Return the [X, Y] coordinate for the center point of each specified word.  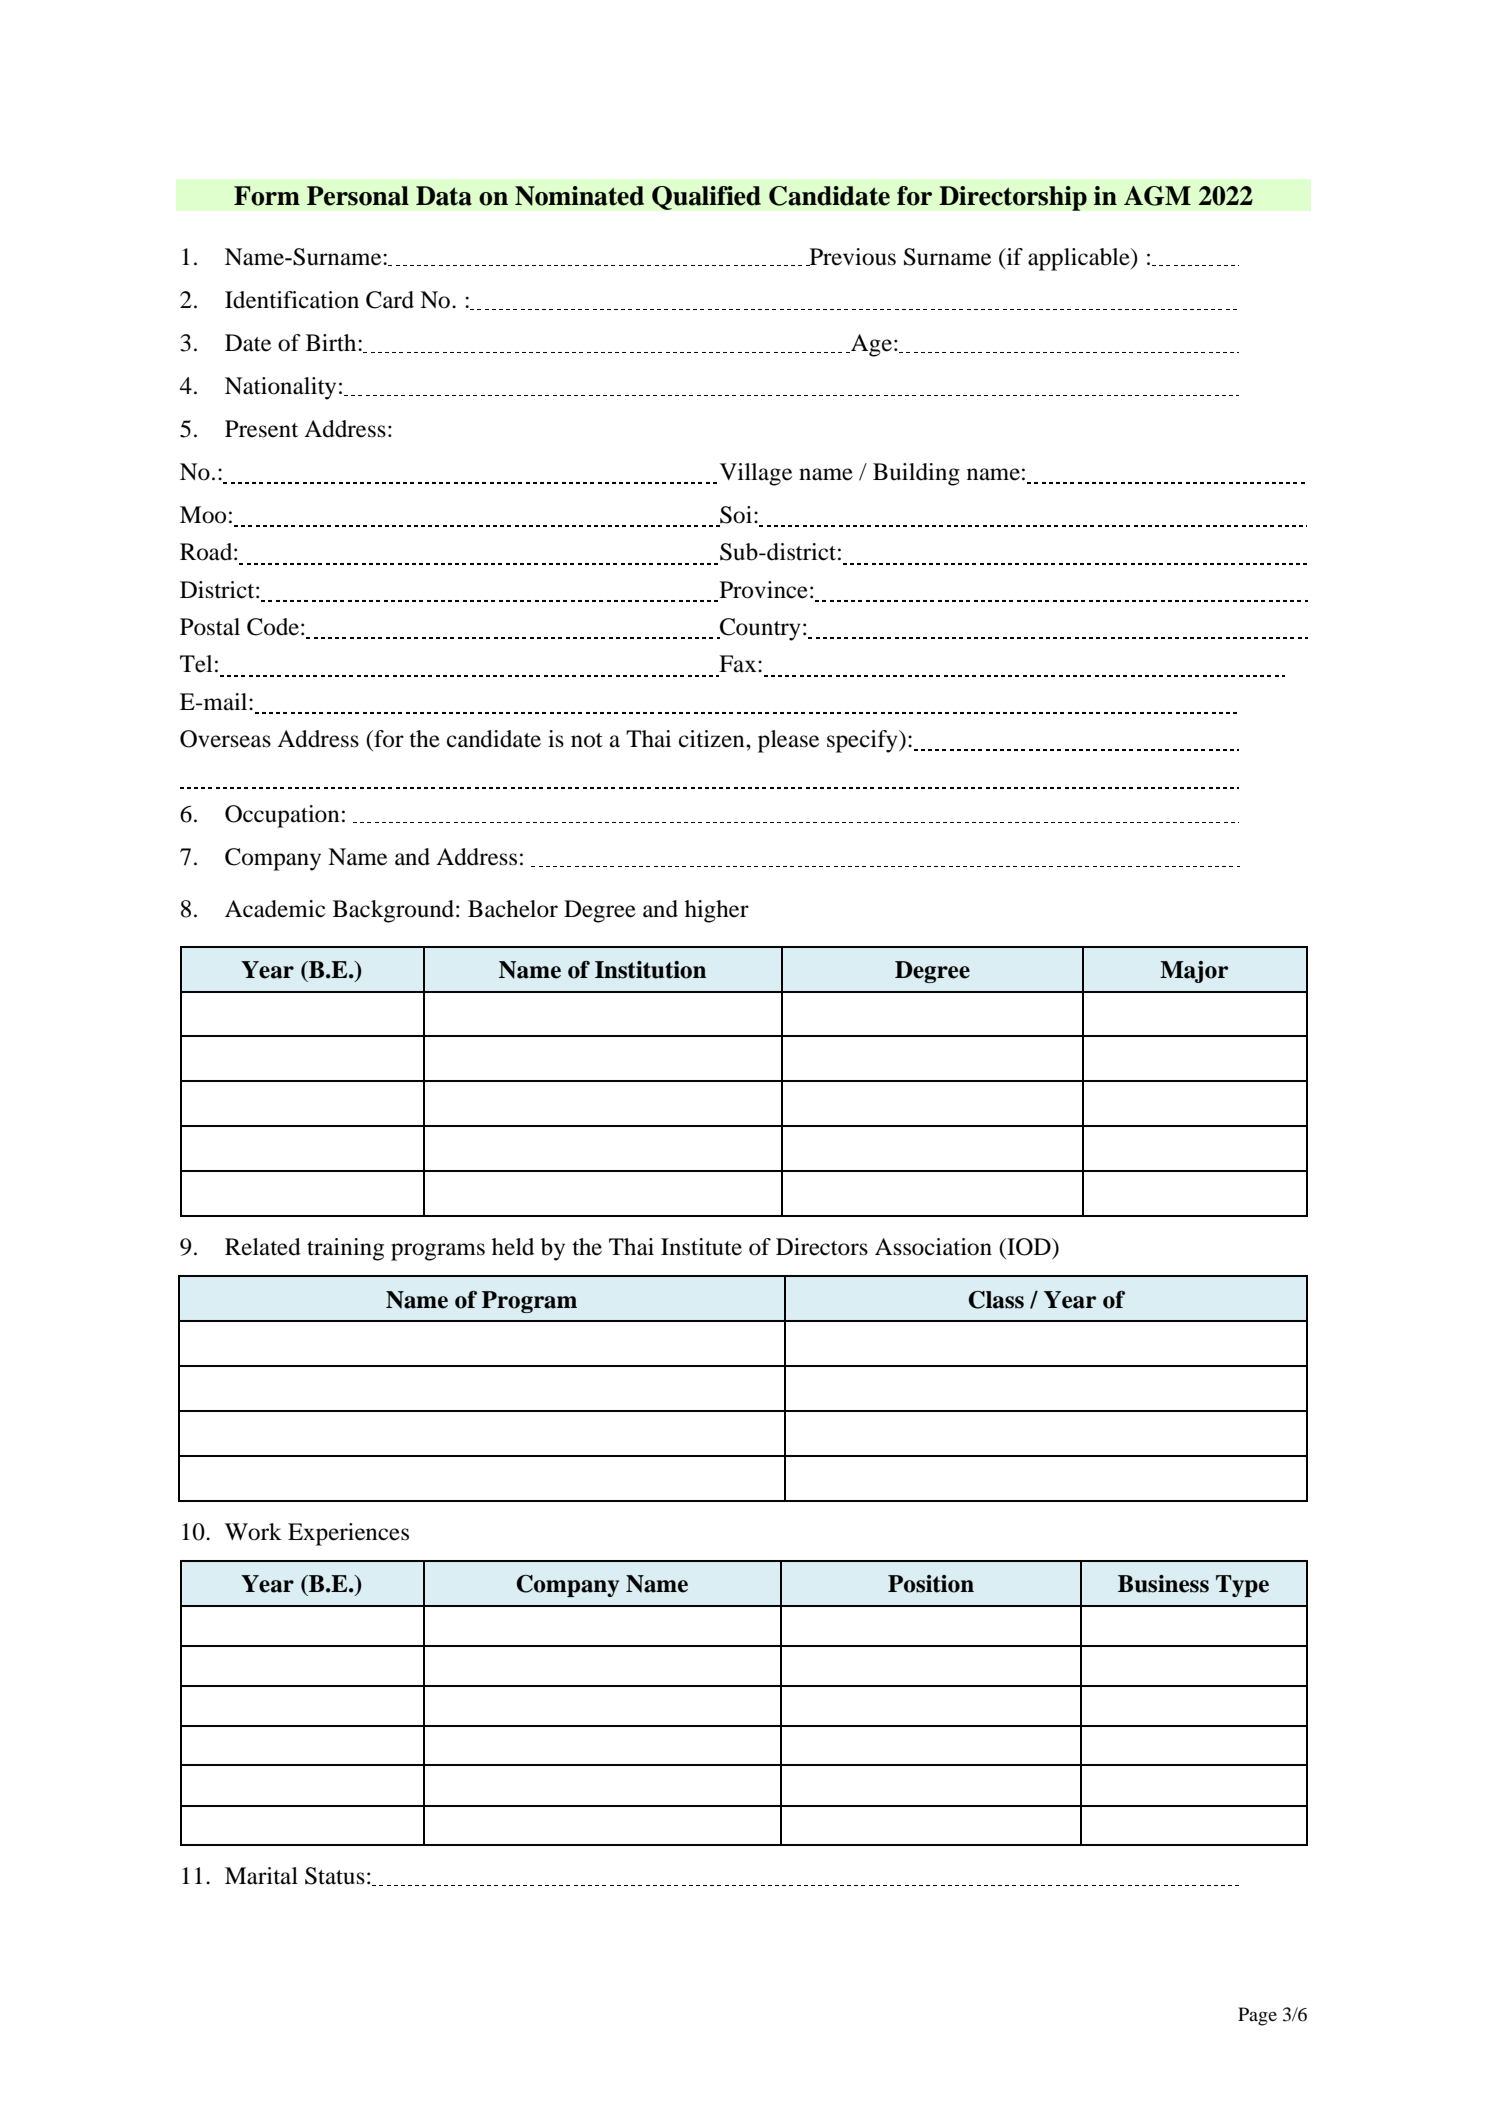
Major [1194, 972]
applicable [1080, 259]
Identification [292, 300]
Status [335, 1876]
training [345, 1249]
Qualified [706, 198]
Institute [701, 1247]
